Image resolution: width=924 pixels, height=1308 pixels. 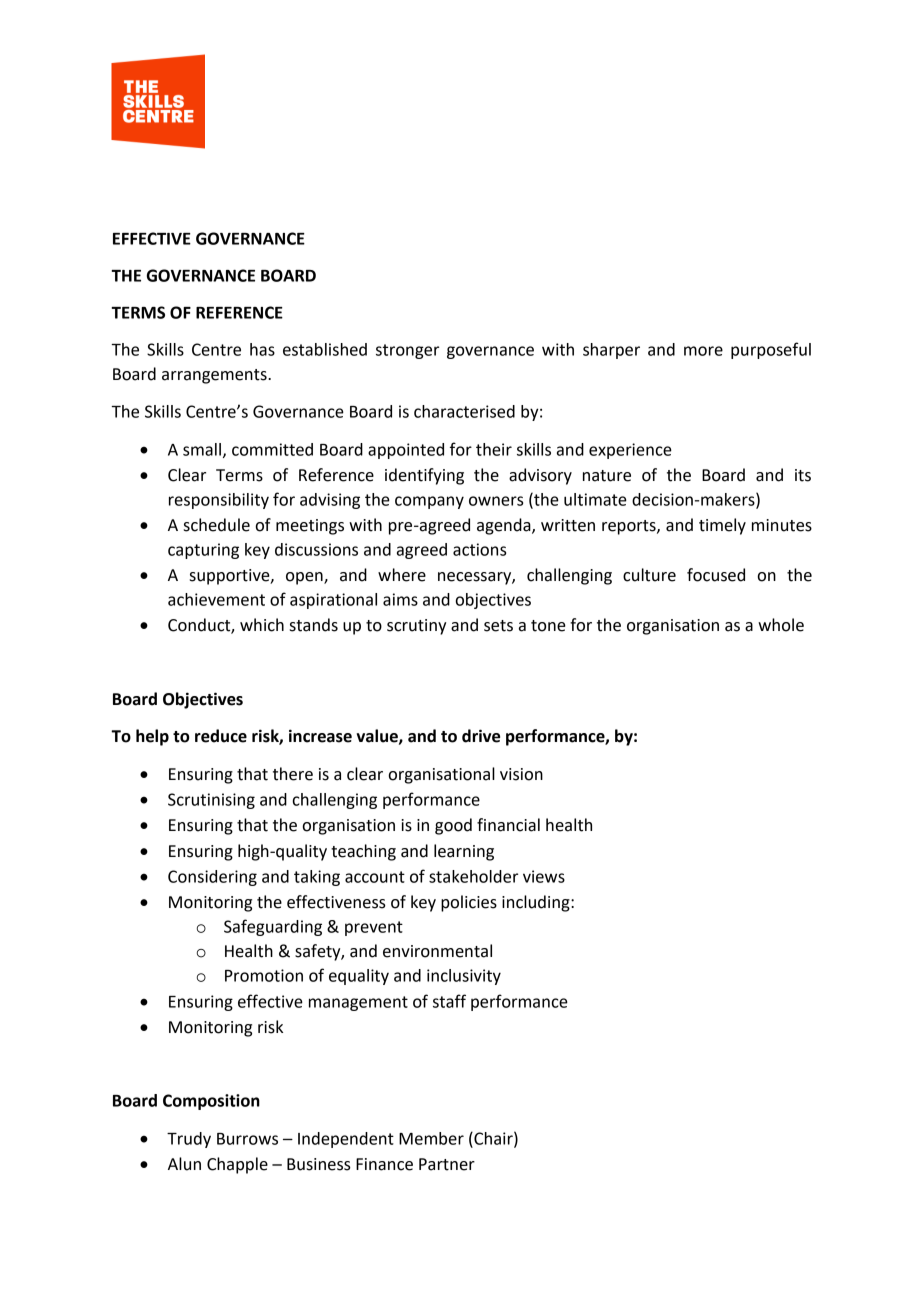 I want to click on Member, so click(x=431, y=1138).
